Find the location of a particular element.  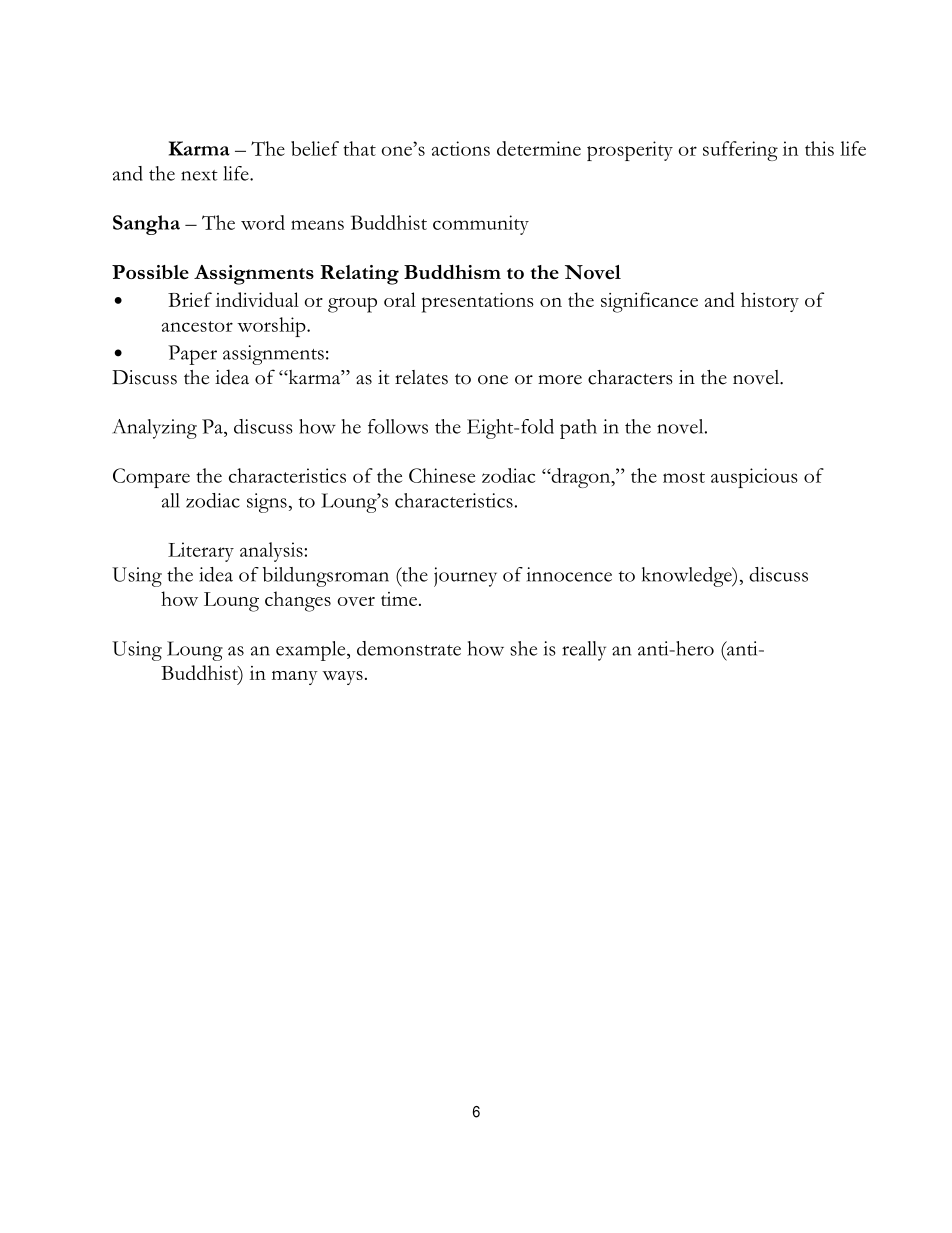

many is located at coordinates (295, 678).
